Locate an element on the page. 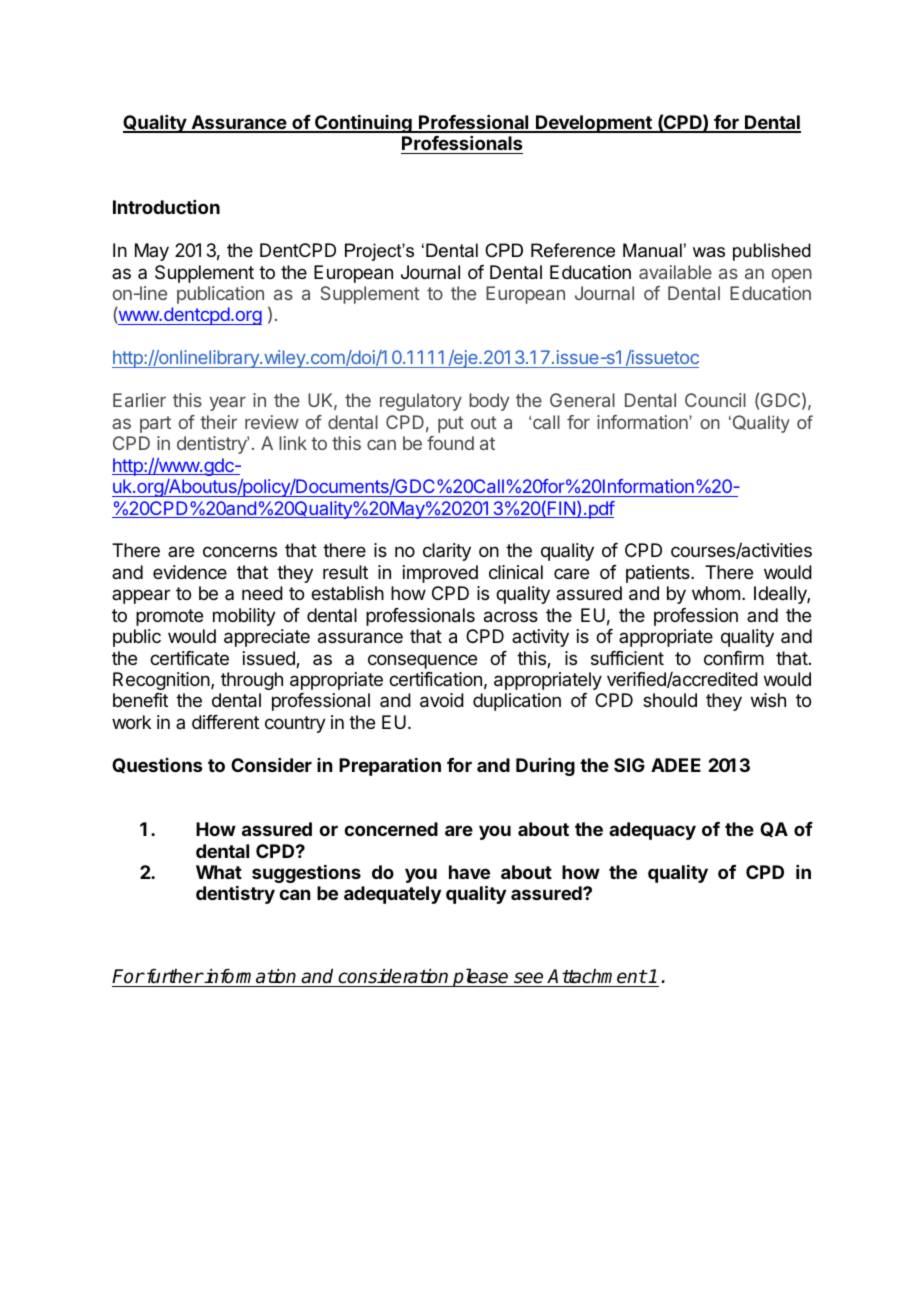 Image resolution: width=924 pixels, height=1308 pixels. Council is located at coordinates (715, 400).
